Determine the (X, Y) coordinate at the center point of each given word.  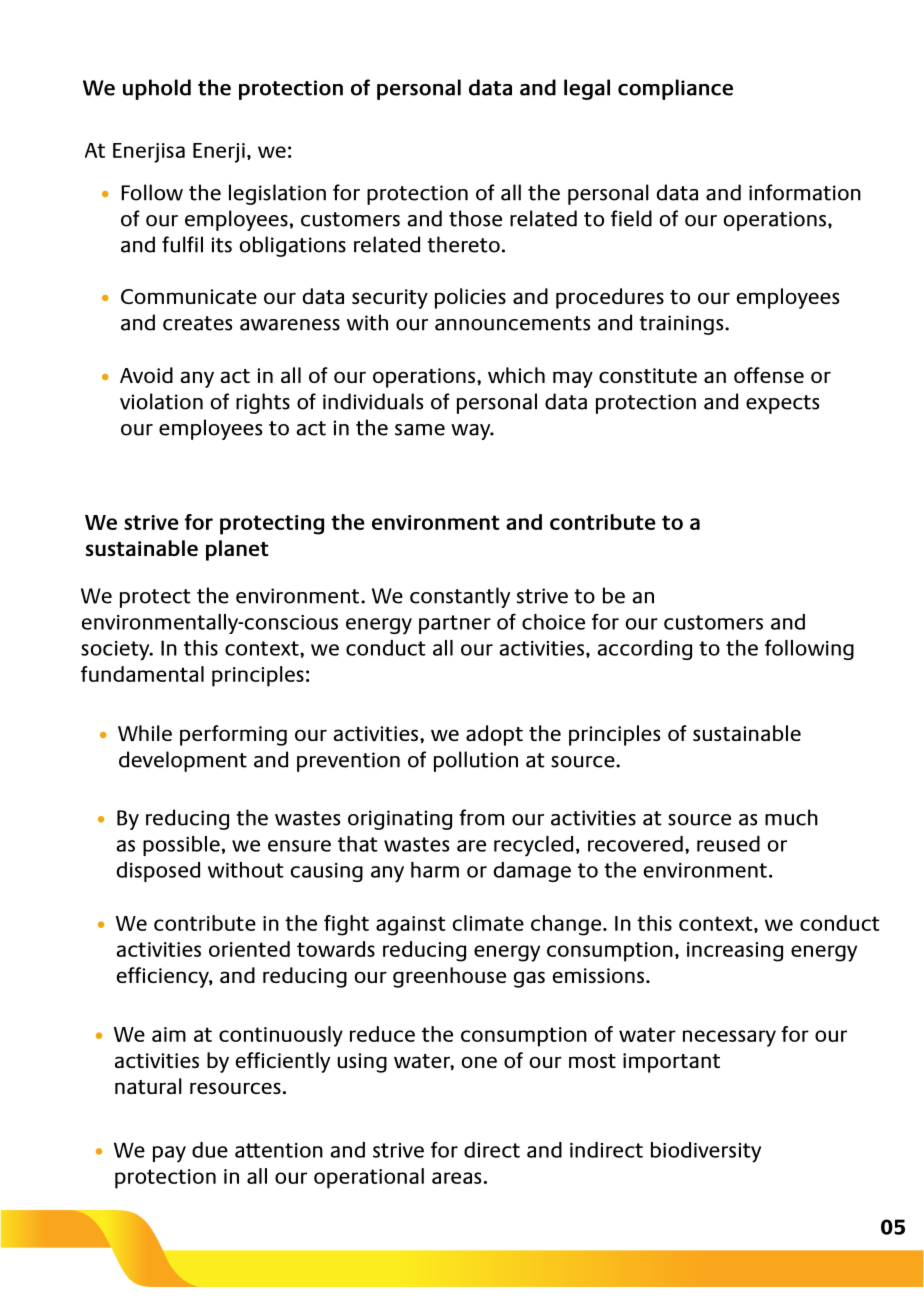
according (644, 650)
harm (435, 870)
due (210, 1150)
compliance (675, 89)
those (475, 218)
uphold (157, 89)
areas (456, 1178)
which (516, 375)
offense (769, 375)
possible (181, 846)
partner (455, 624)
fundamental (142, 674)
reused (728, 844)
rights (263, 403)
